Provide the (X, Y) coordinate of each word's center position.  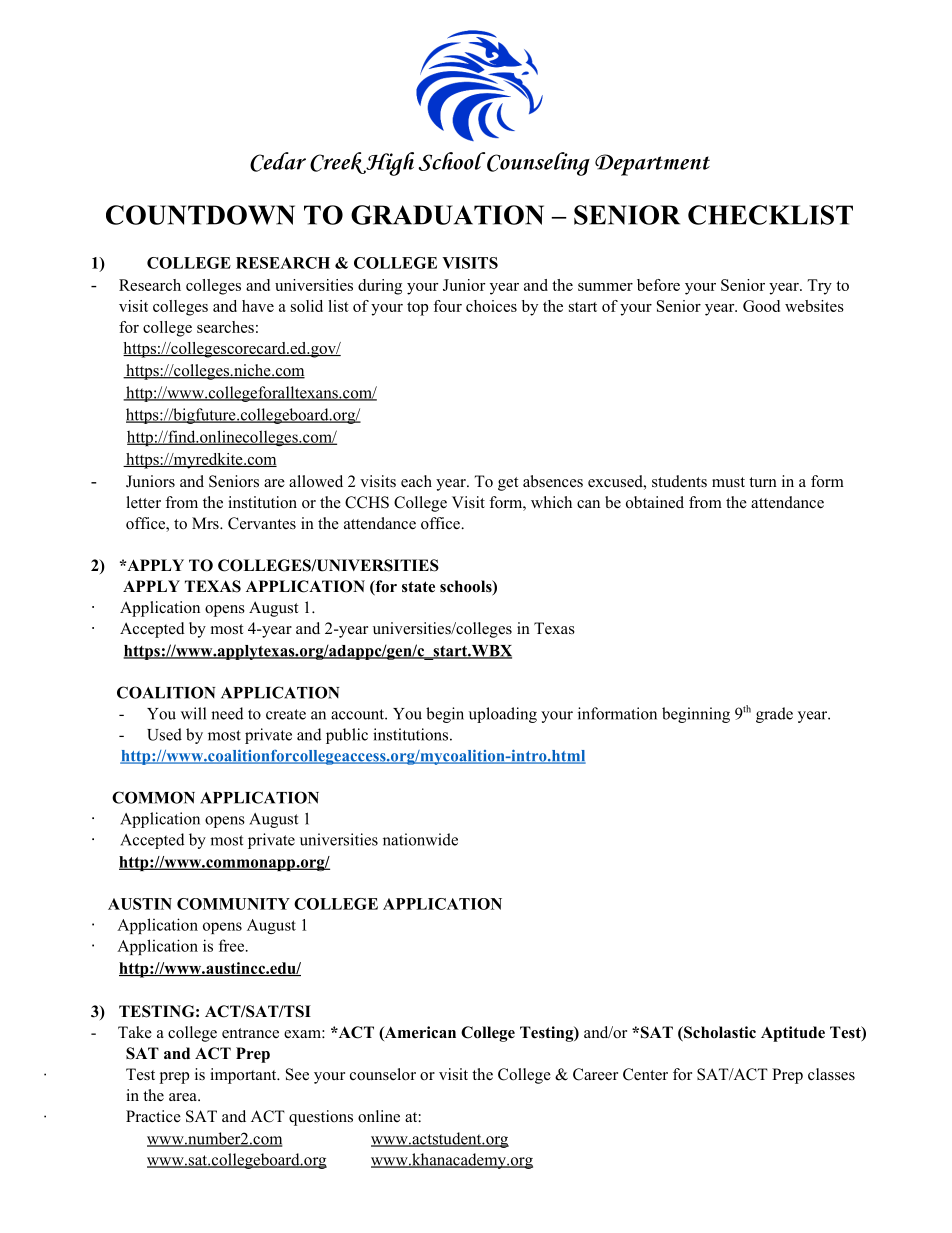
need (227, 713)
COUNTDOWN (200, 215)
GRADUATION (447, 215)
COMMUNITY (233, 904)
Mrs (206, 523)
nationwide (420, 839)
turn (763, 482)
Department (652, 165)
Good (761, 306)
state (418, 587)
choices (491, 306)
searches (225, 327)
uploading (503, 715)
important (244, 1076)
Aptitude (793, 1034)
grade (774, 715)
